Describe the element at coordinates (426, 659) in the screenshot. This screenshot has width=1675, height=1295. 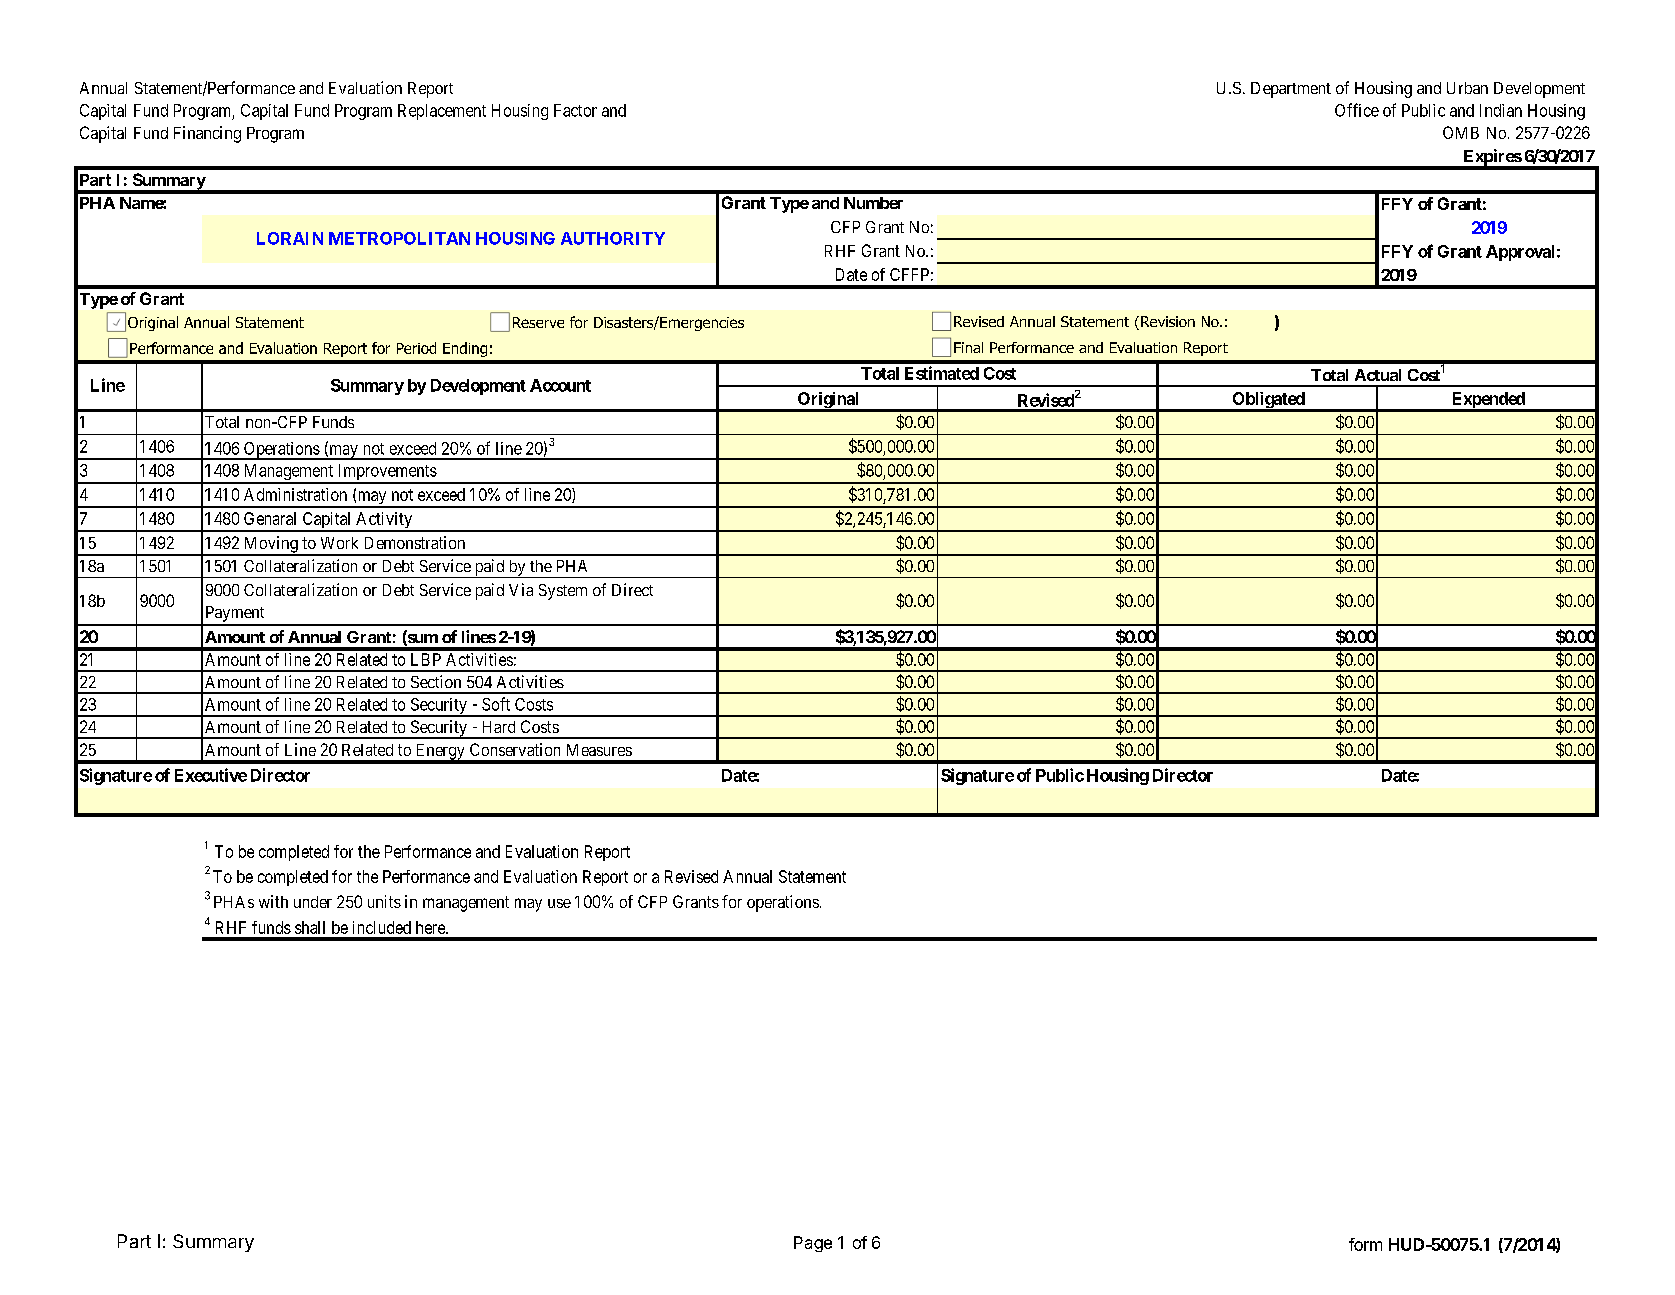
I see `LBP` at that location.
